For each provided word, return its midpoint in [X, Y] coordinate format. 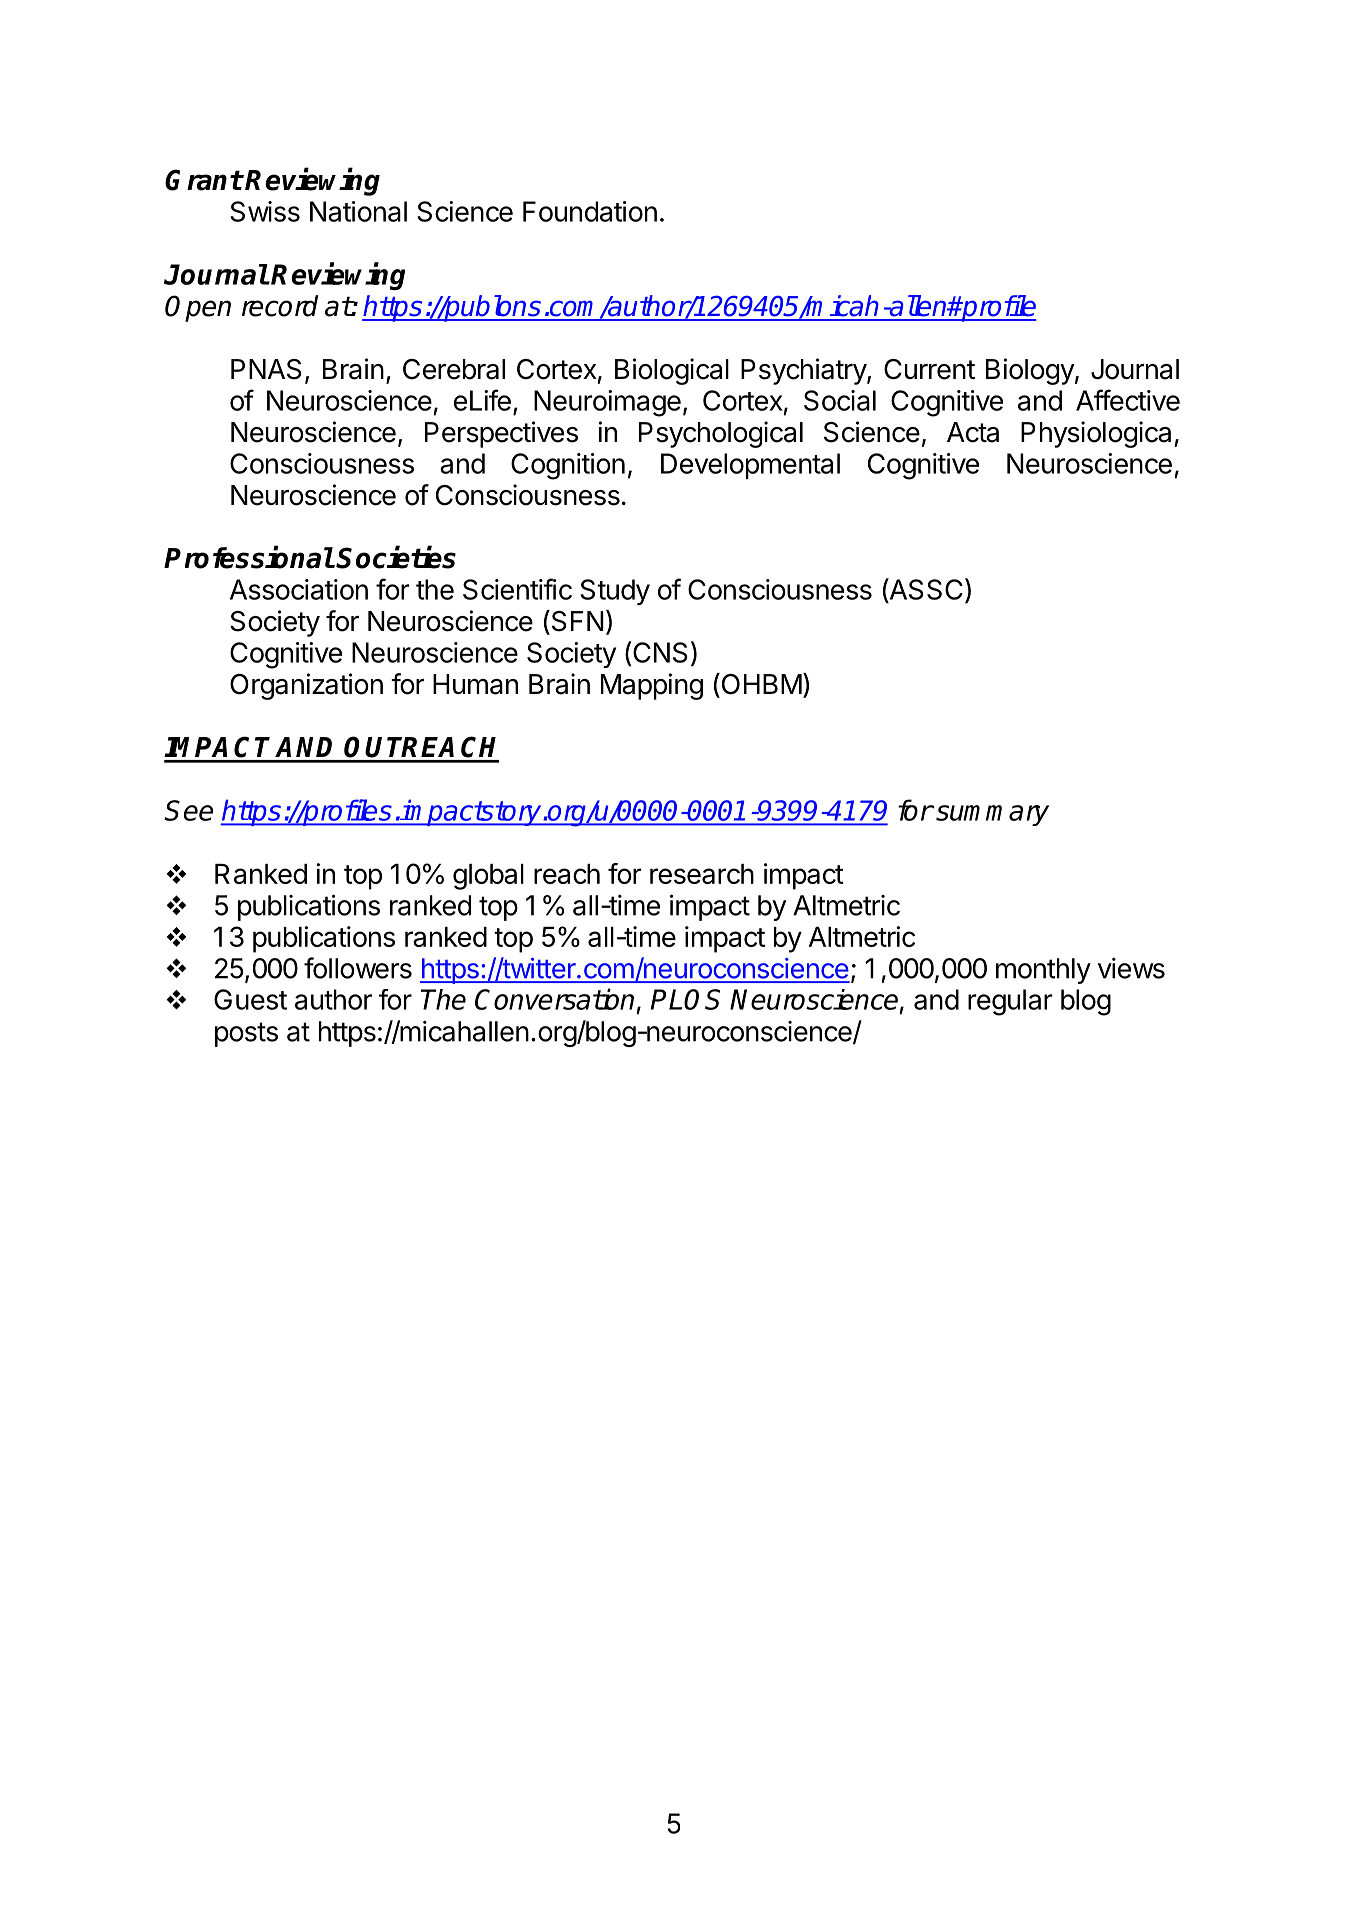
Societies [396, 557]
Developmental [750, 466]
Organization [306, 686]
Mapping [652, 686]
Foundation [590, 211]
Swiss [265, 211]
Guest [250, 999]
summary [991, 815]
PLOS [685, 999]
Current [929, 369]
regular [1010, 1002]
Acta [973, 432]
